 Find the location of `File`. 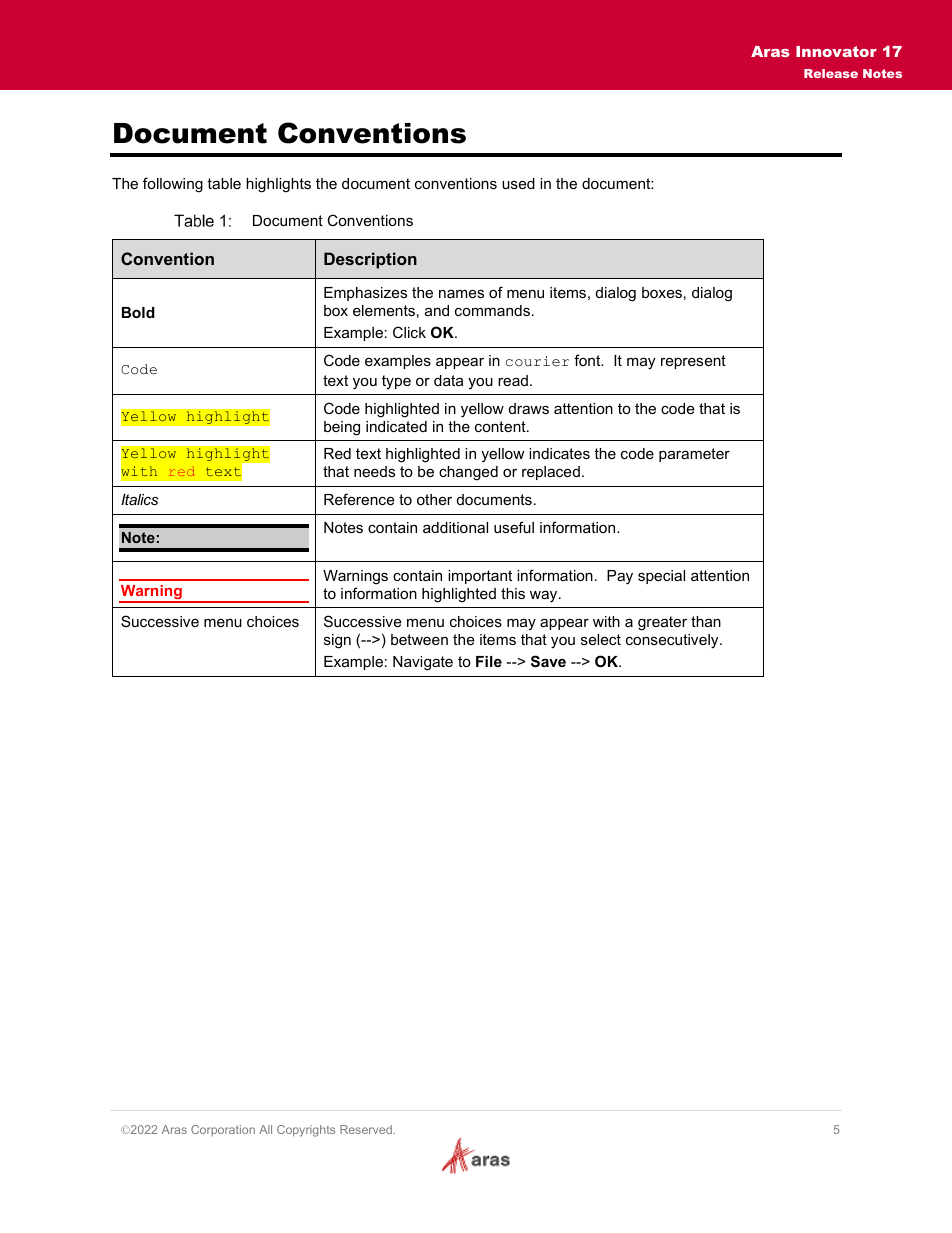

File is located at coordinates (489, 661).
